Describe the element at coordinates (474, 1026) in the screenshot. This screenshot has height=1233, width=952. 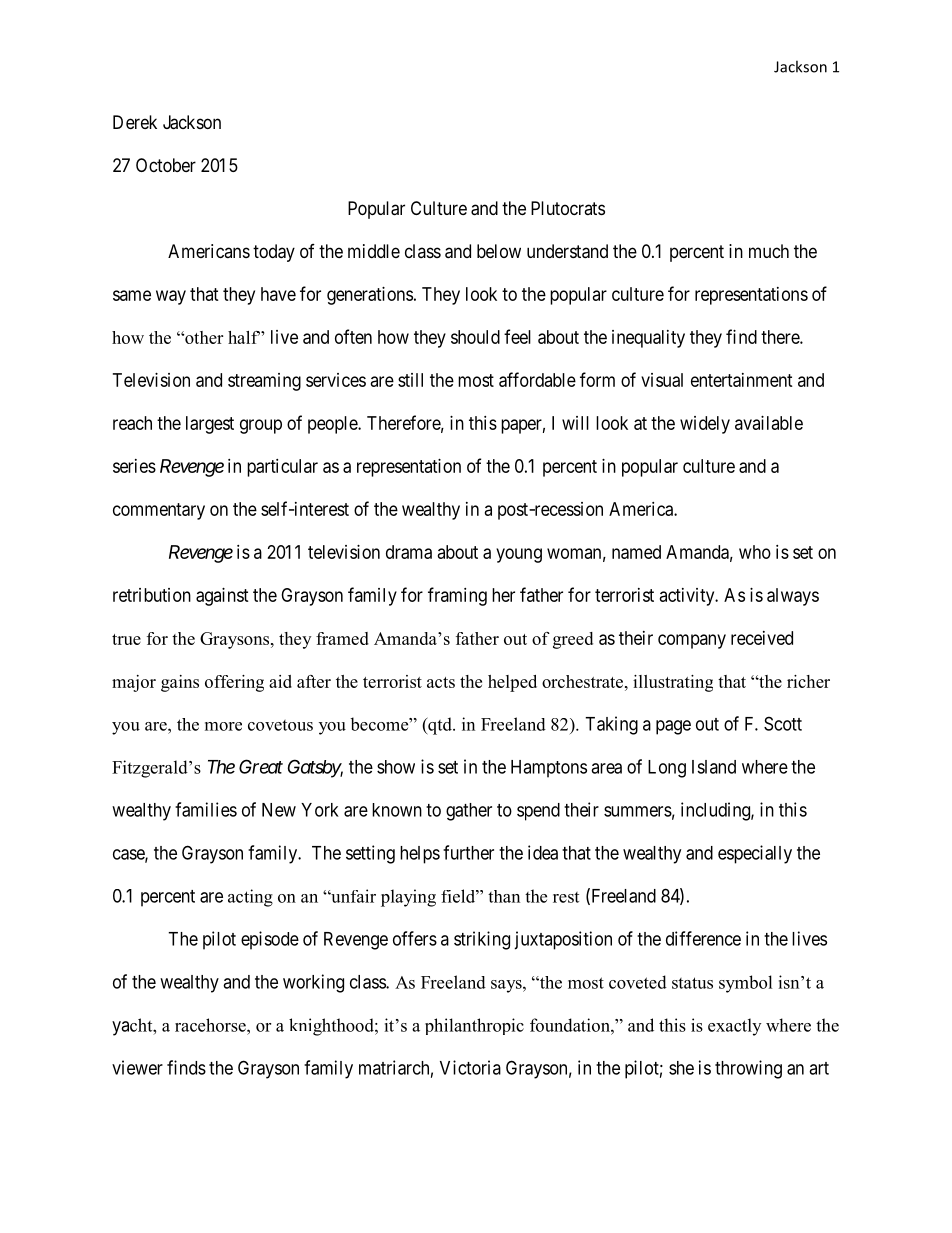
I see `philanthropic` at that location.
